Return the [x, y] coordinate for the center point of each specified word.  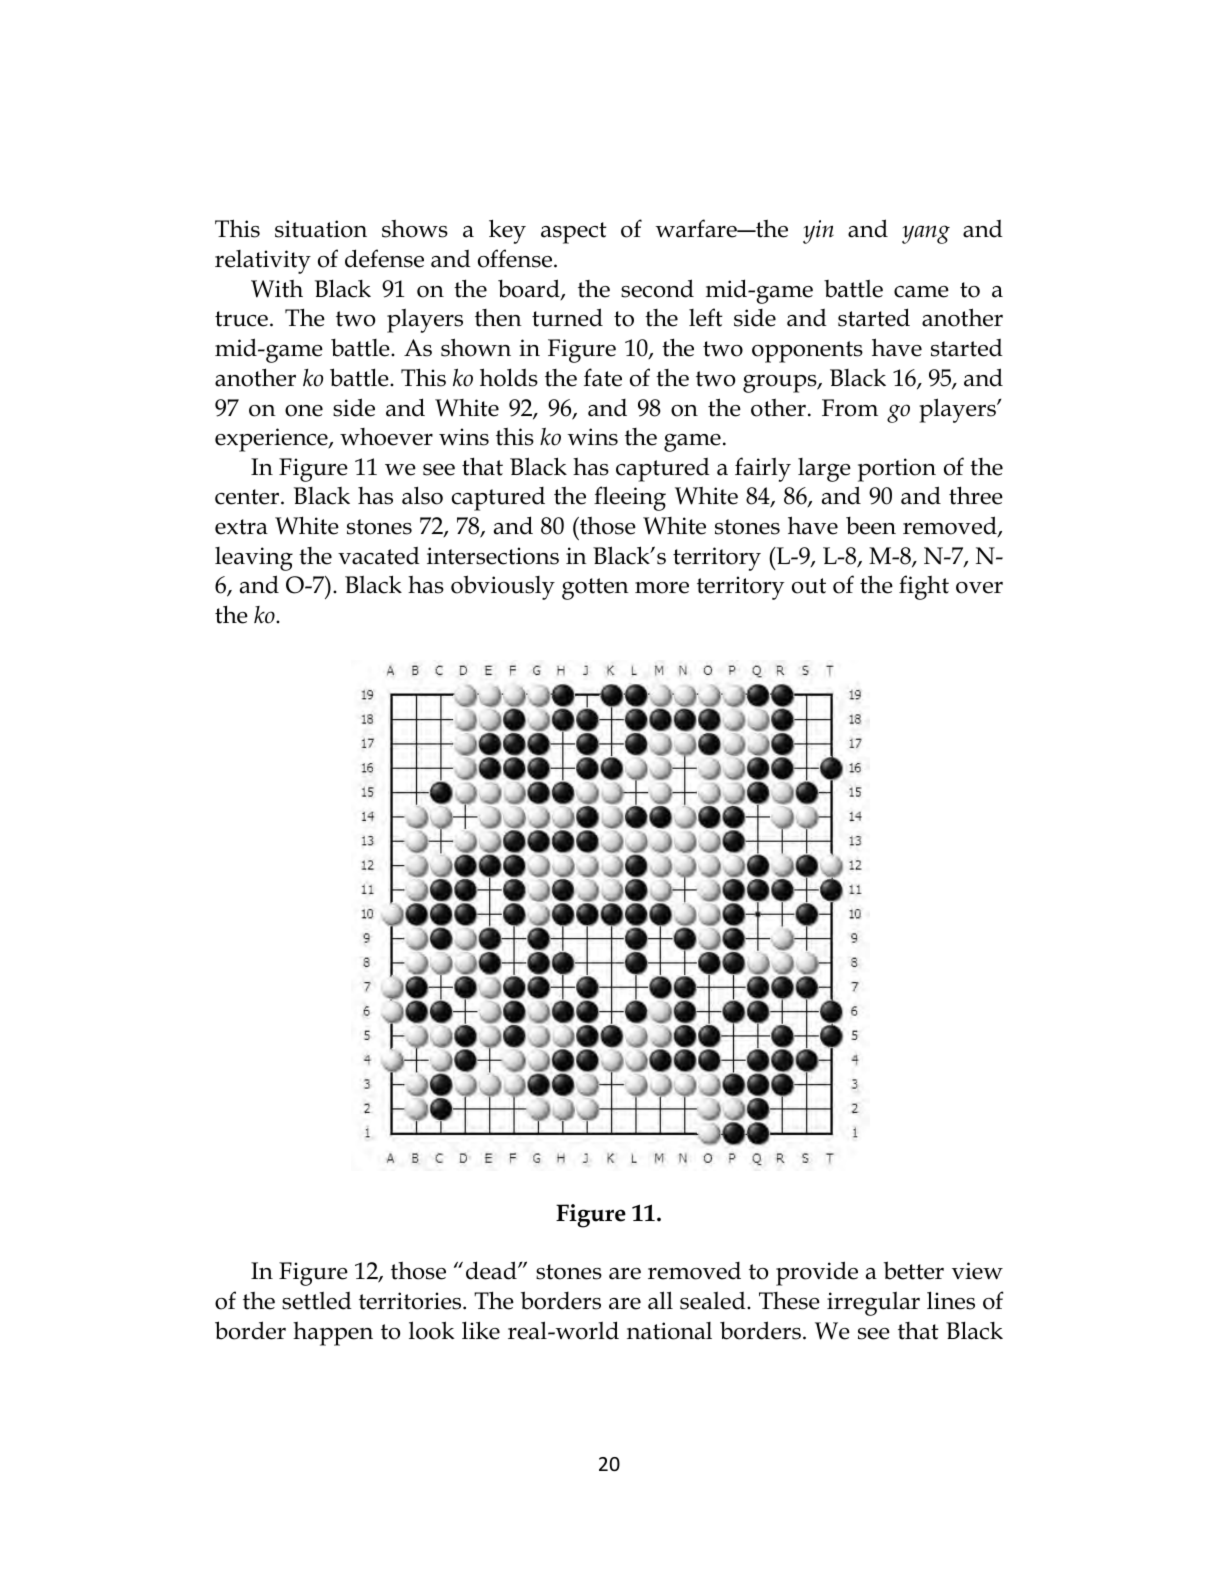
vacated [379, 556]
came [921, 292]
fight [924, 587]
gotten [595, 589]
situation [321, 229]
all [660, 1300]
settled [317, 1300]
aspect [574, 233]
